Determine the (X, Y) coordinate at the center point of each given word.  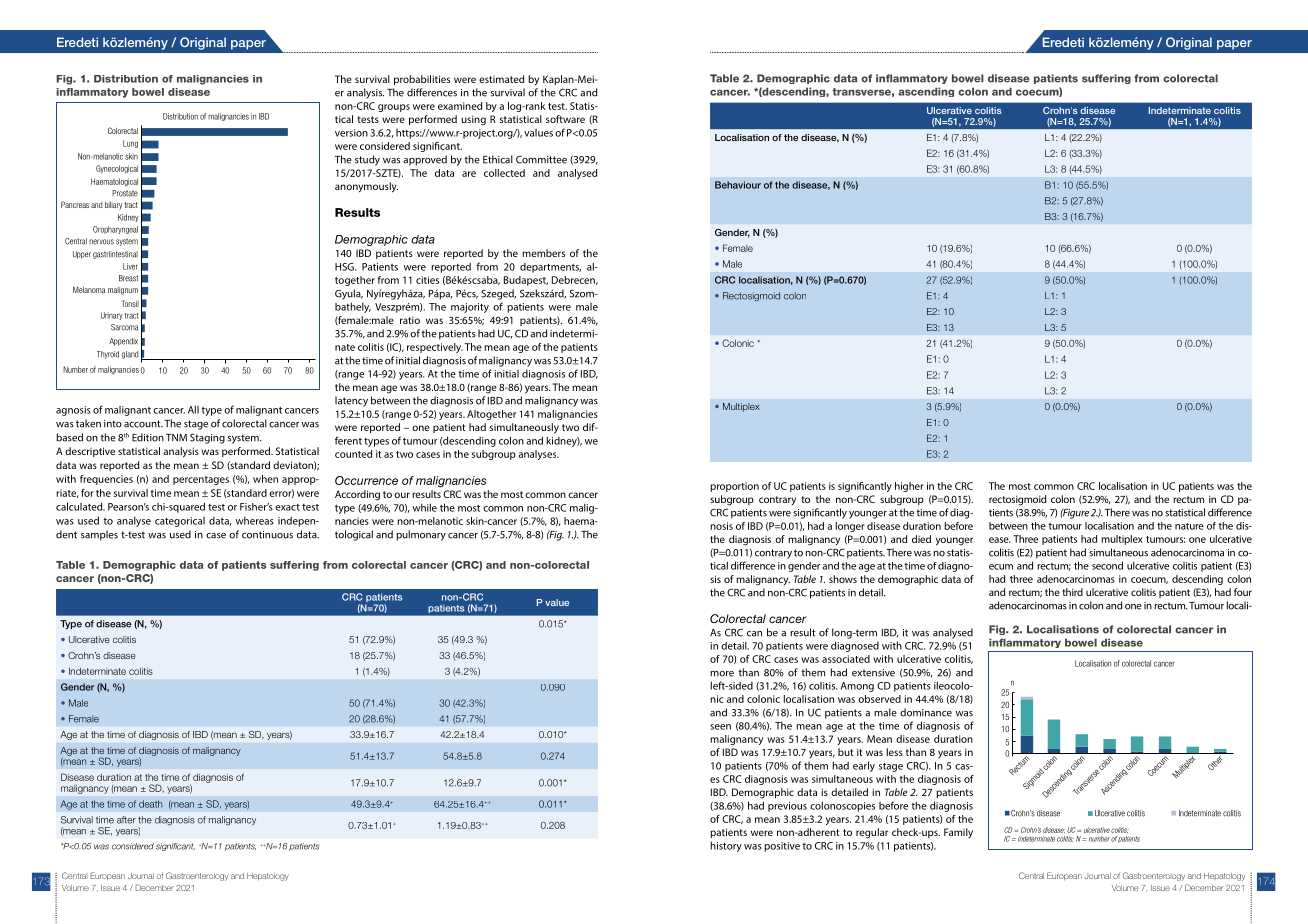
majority (470, 308)
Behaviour (738, 185)
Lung (130, 144)
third (1072, 592)
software (565, 119)
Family (958, 833)
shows (843, 579)
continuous (267, 535)
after (126, 820)
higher (909, 487)
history (726, 846)
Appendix (123, 342)
